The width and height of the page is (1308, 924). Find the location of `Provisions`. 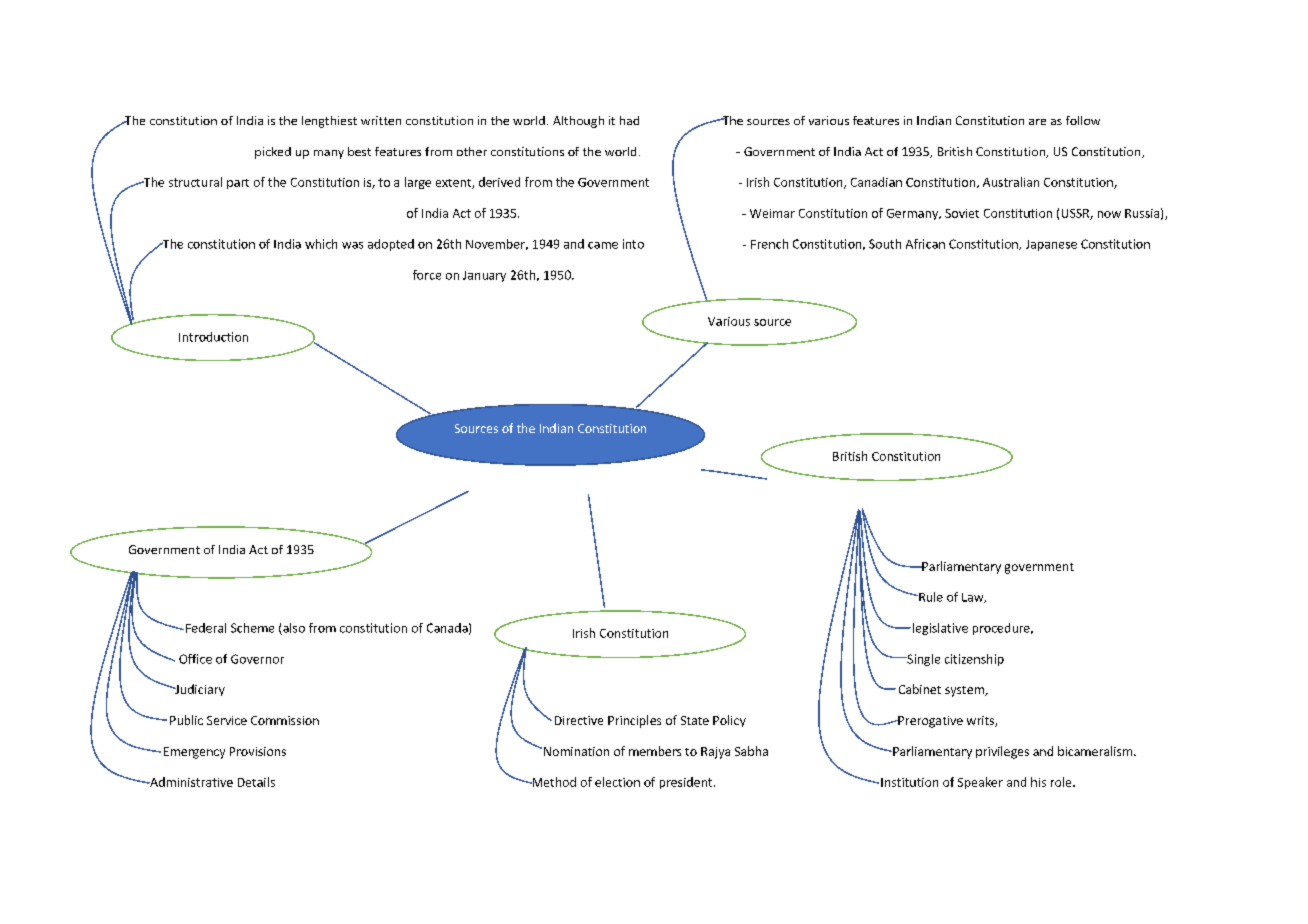

Provisions is located at coordinates (258, 751).
